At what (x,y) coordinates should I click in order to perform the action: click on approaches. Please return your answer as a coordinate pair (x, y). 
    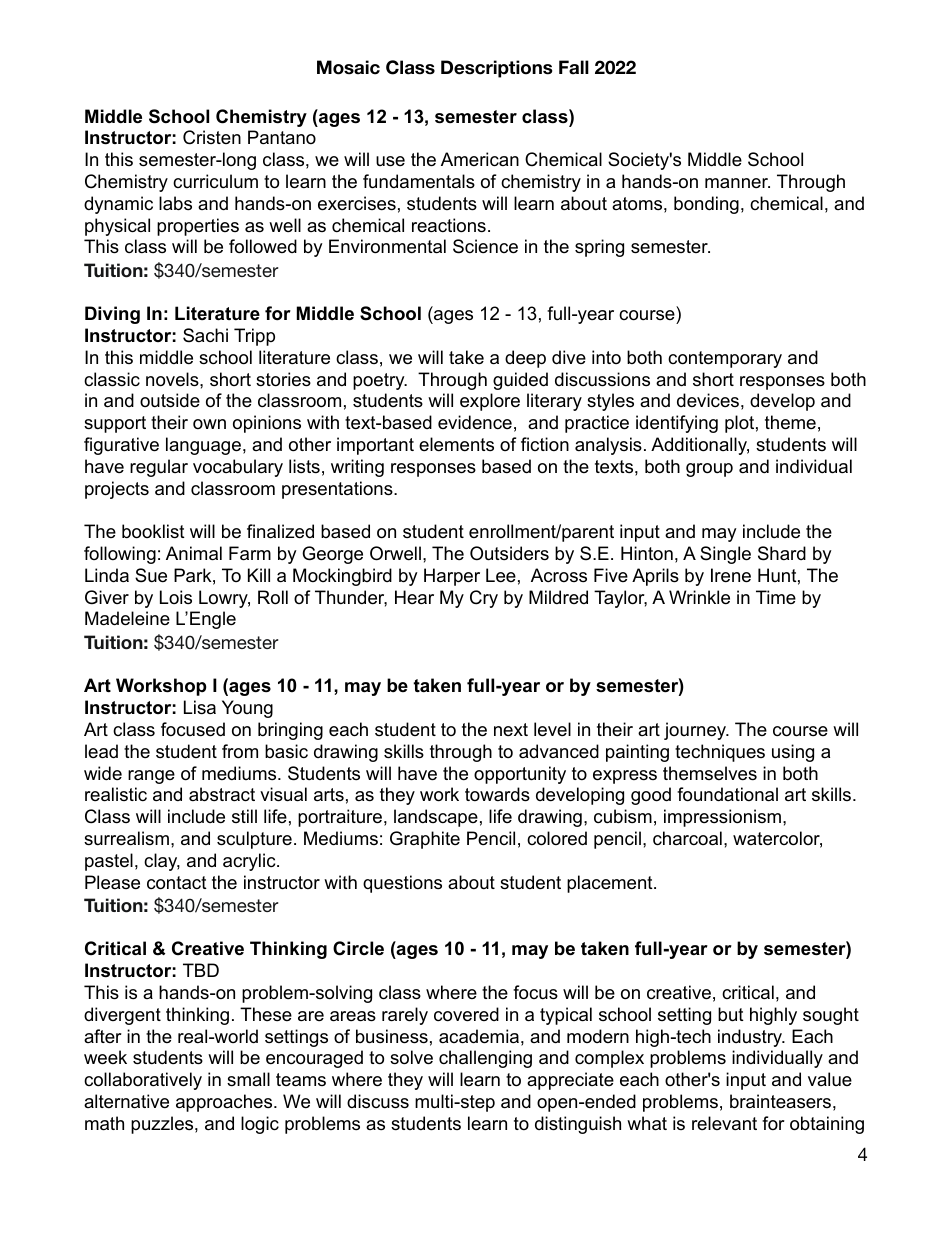
    Looking at the image, I should click on (225, 1103).
